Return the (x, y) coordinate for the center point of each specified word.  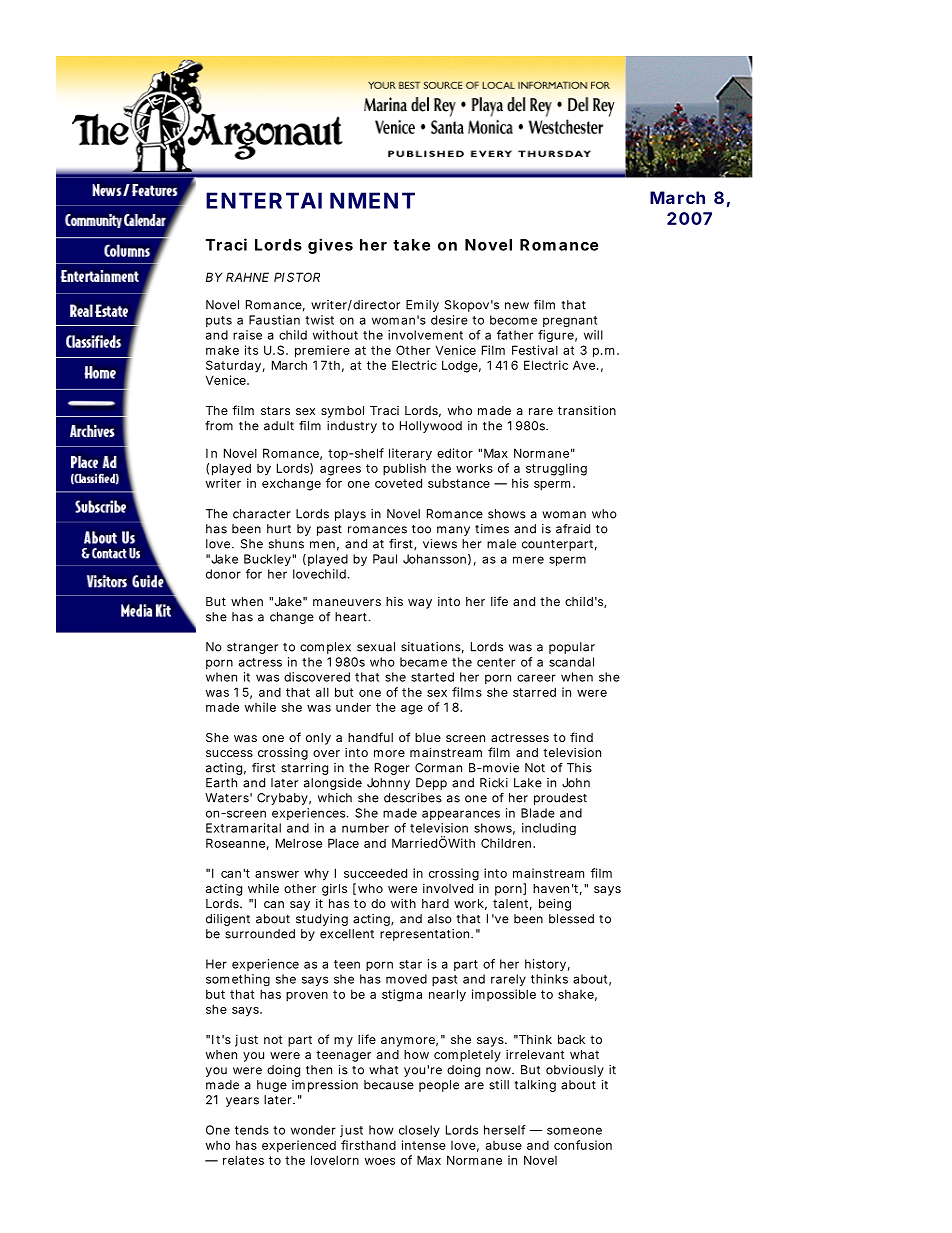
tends (252, 1130)
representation (426, 935)
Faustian (274, 320)
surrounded (260, 934)
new (517, 306)
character (262, 514)
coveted (398, 483)
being (555, 904)
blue (428, 737)
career (536, 678)
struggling (556, 469)
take (411, 245)
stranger (252, 648)
